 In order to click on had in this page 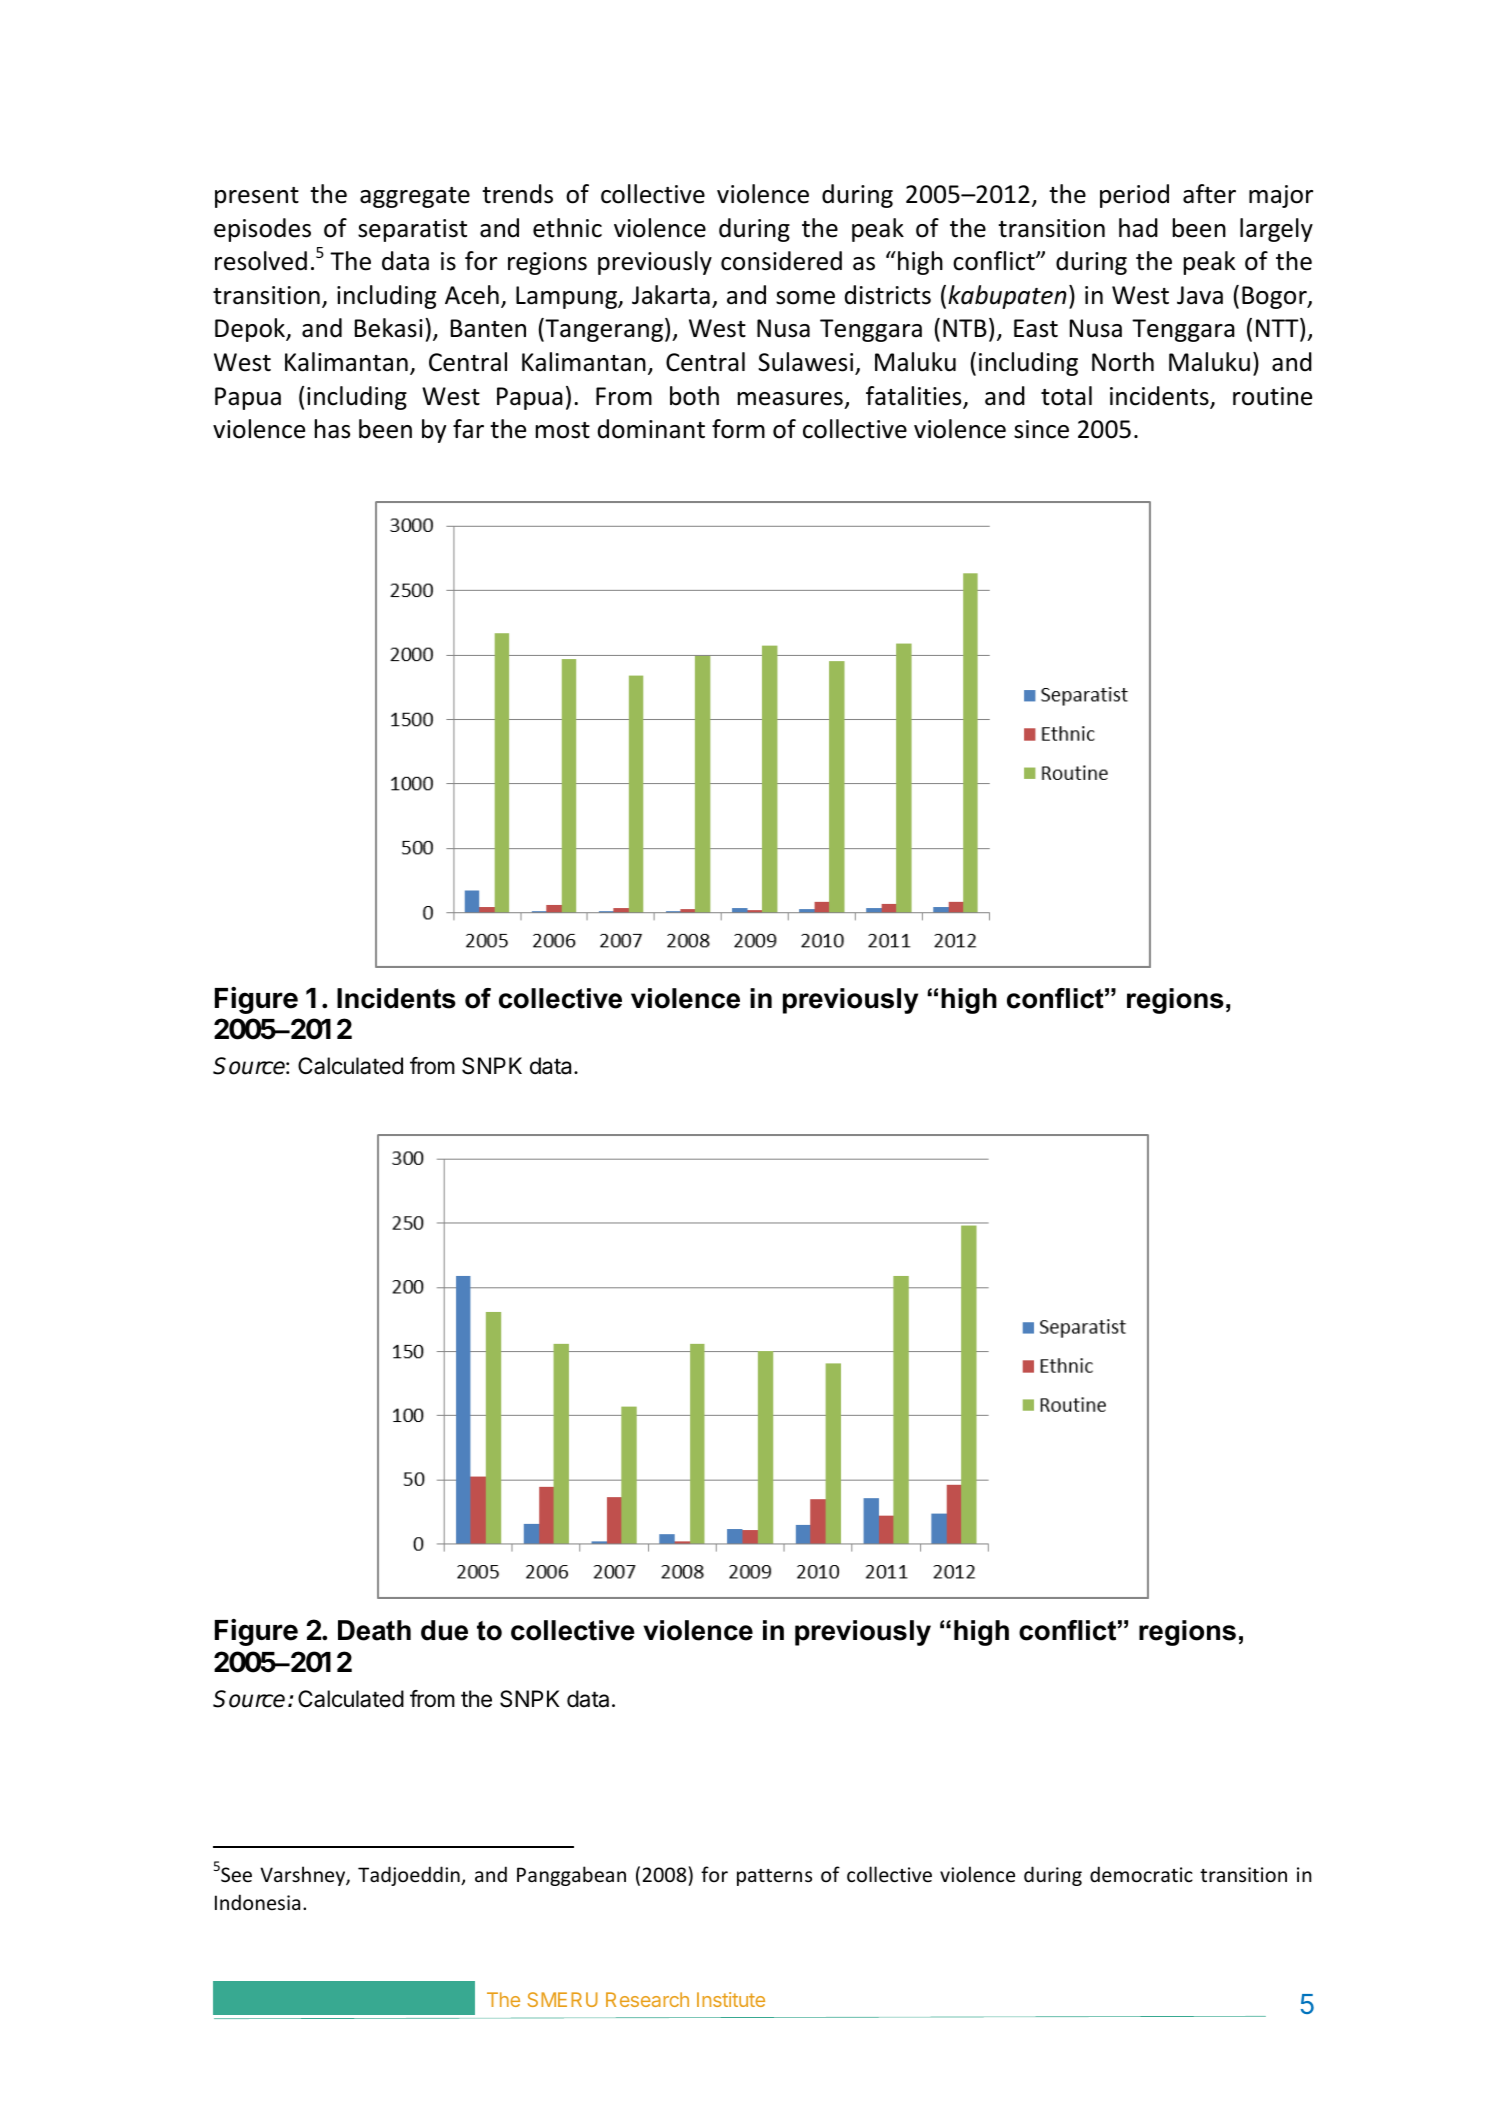, I will do `click(1138, 228)`.
